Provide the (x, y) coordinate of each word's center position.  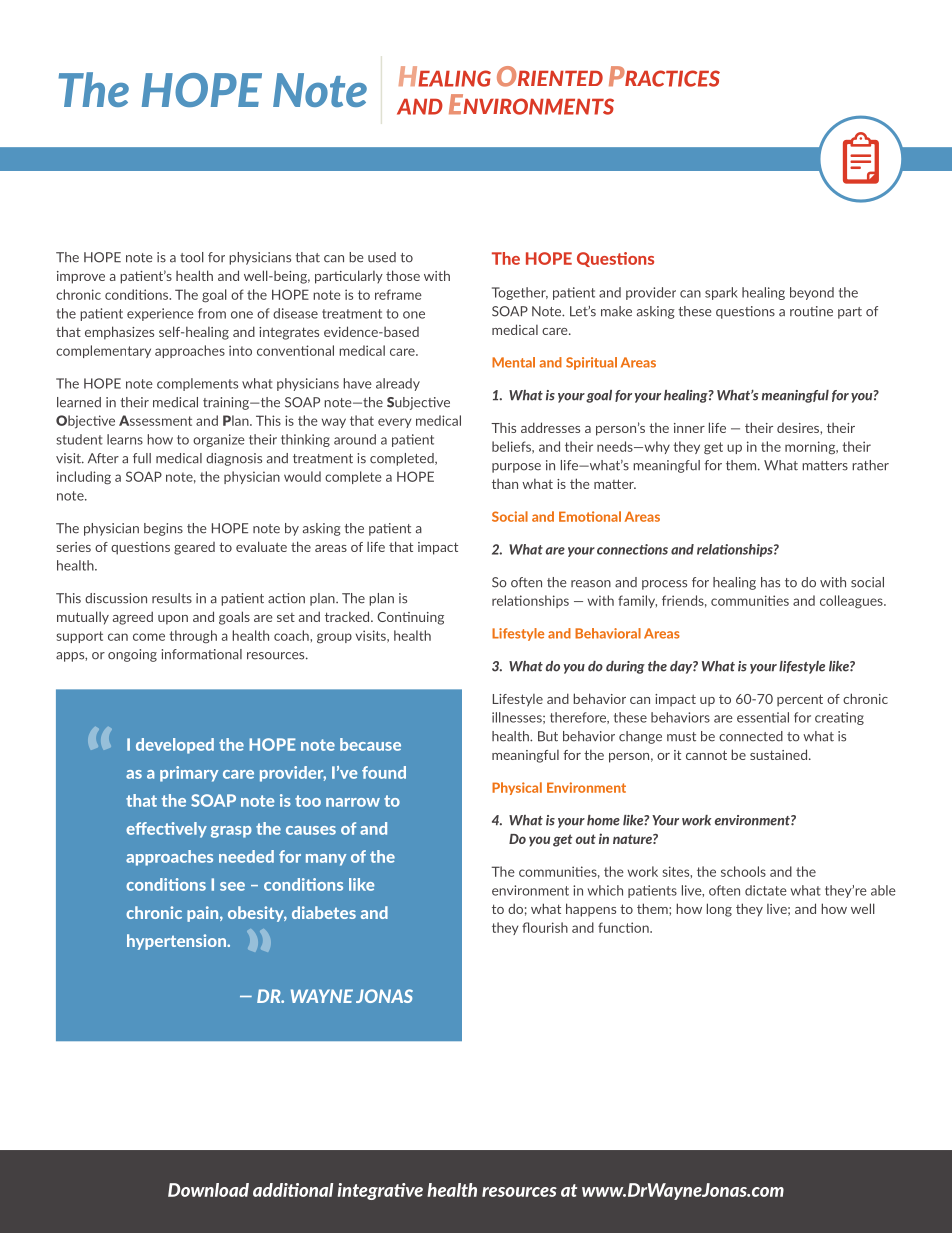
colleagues (852, 602)
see (232, 886)
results (172, 598)
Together (520, 293)
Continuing (410, 618)
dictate (766, 890)
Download (208, 1190)
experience (160, 314)
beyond (812, 293)
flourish (545, 927)
